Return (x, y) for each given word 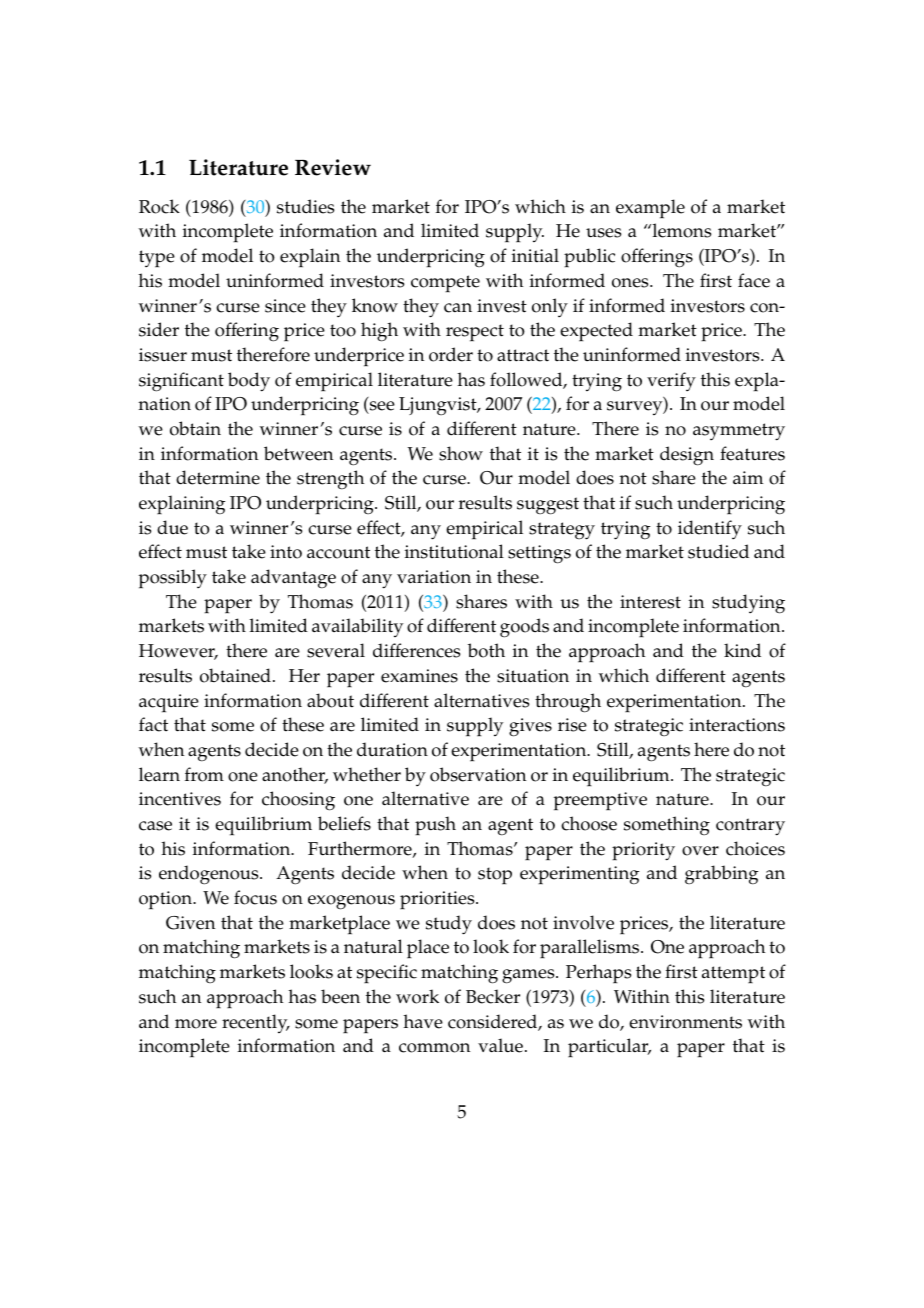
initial (535, 255)
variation (434, 577)
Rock (159, 206)
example (650, 209)
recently (256, 1023)
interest (650, 602)
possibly (173, 579)
